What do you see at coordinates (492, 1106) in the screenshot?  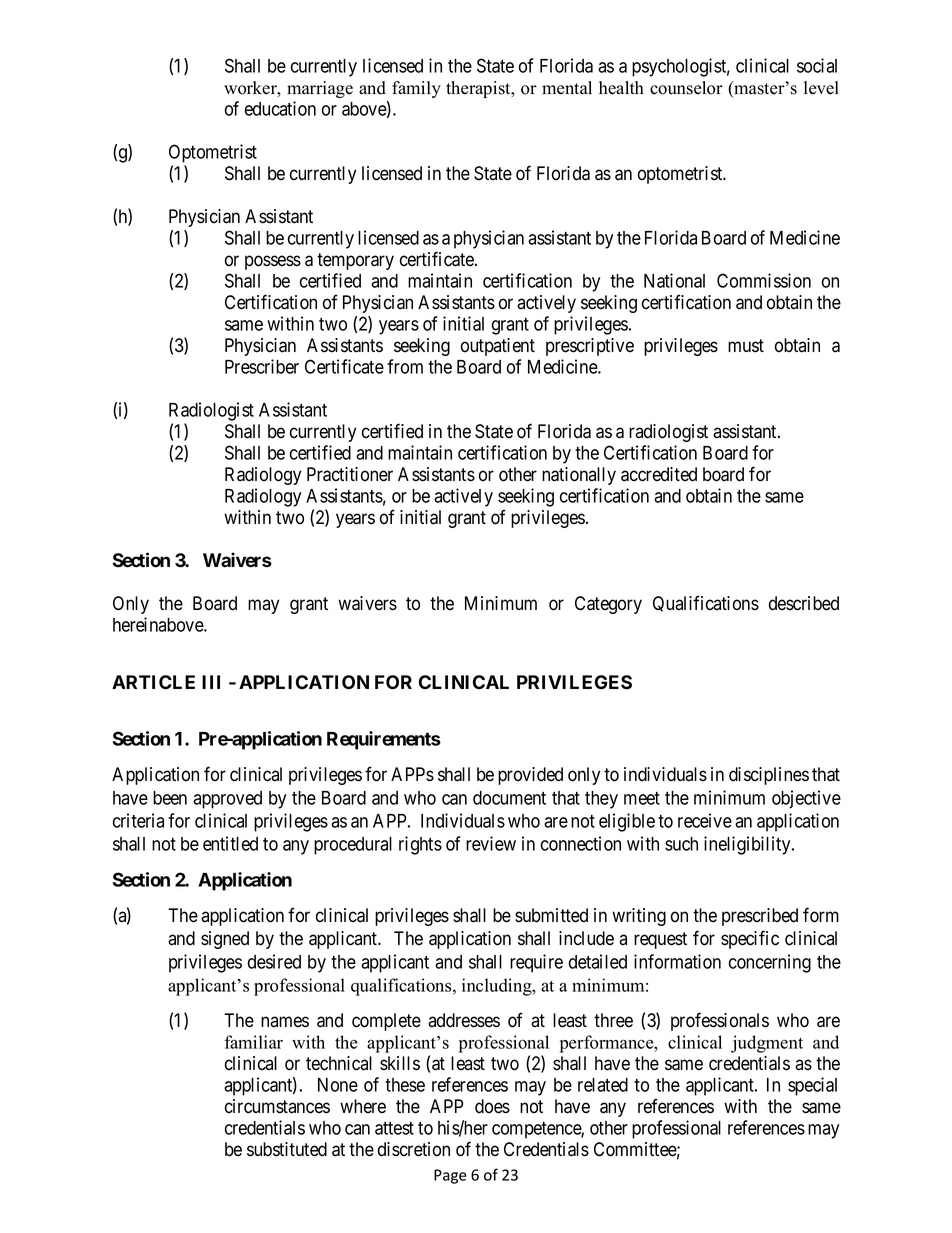 I see `does` at bounding box center [492, 1106].
